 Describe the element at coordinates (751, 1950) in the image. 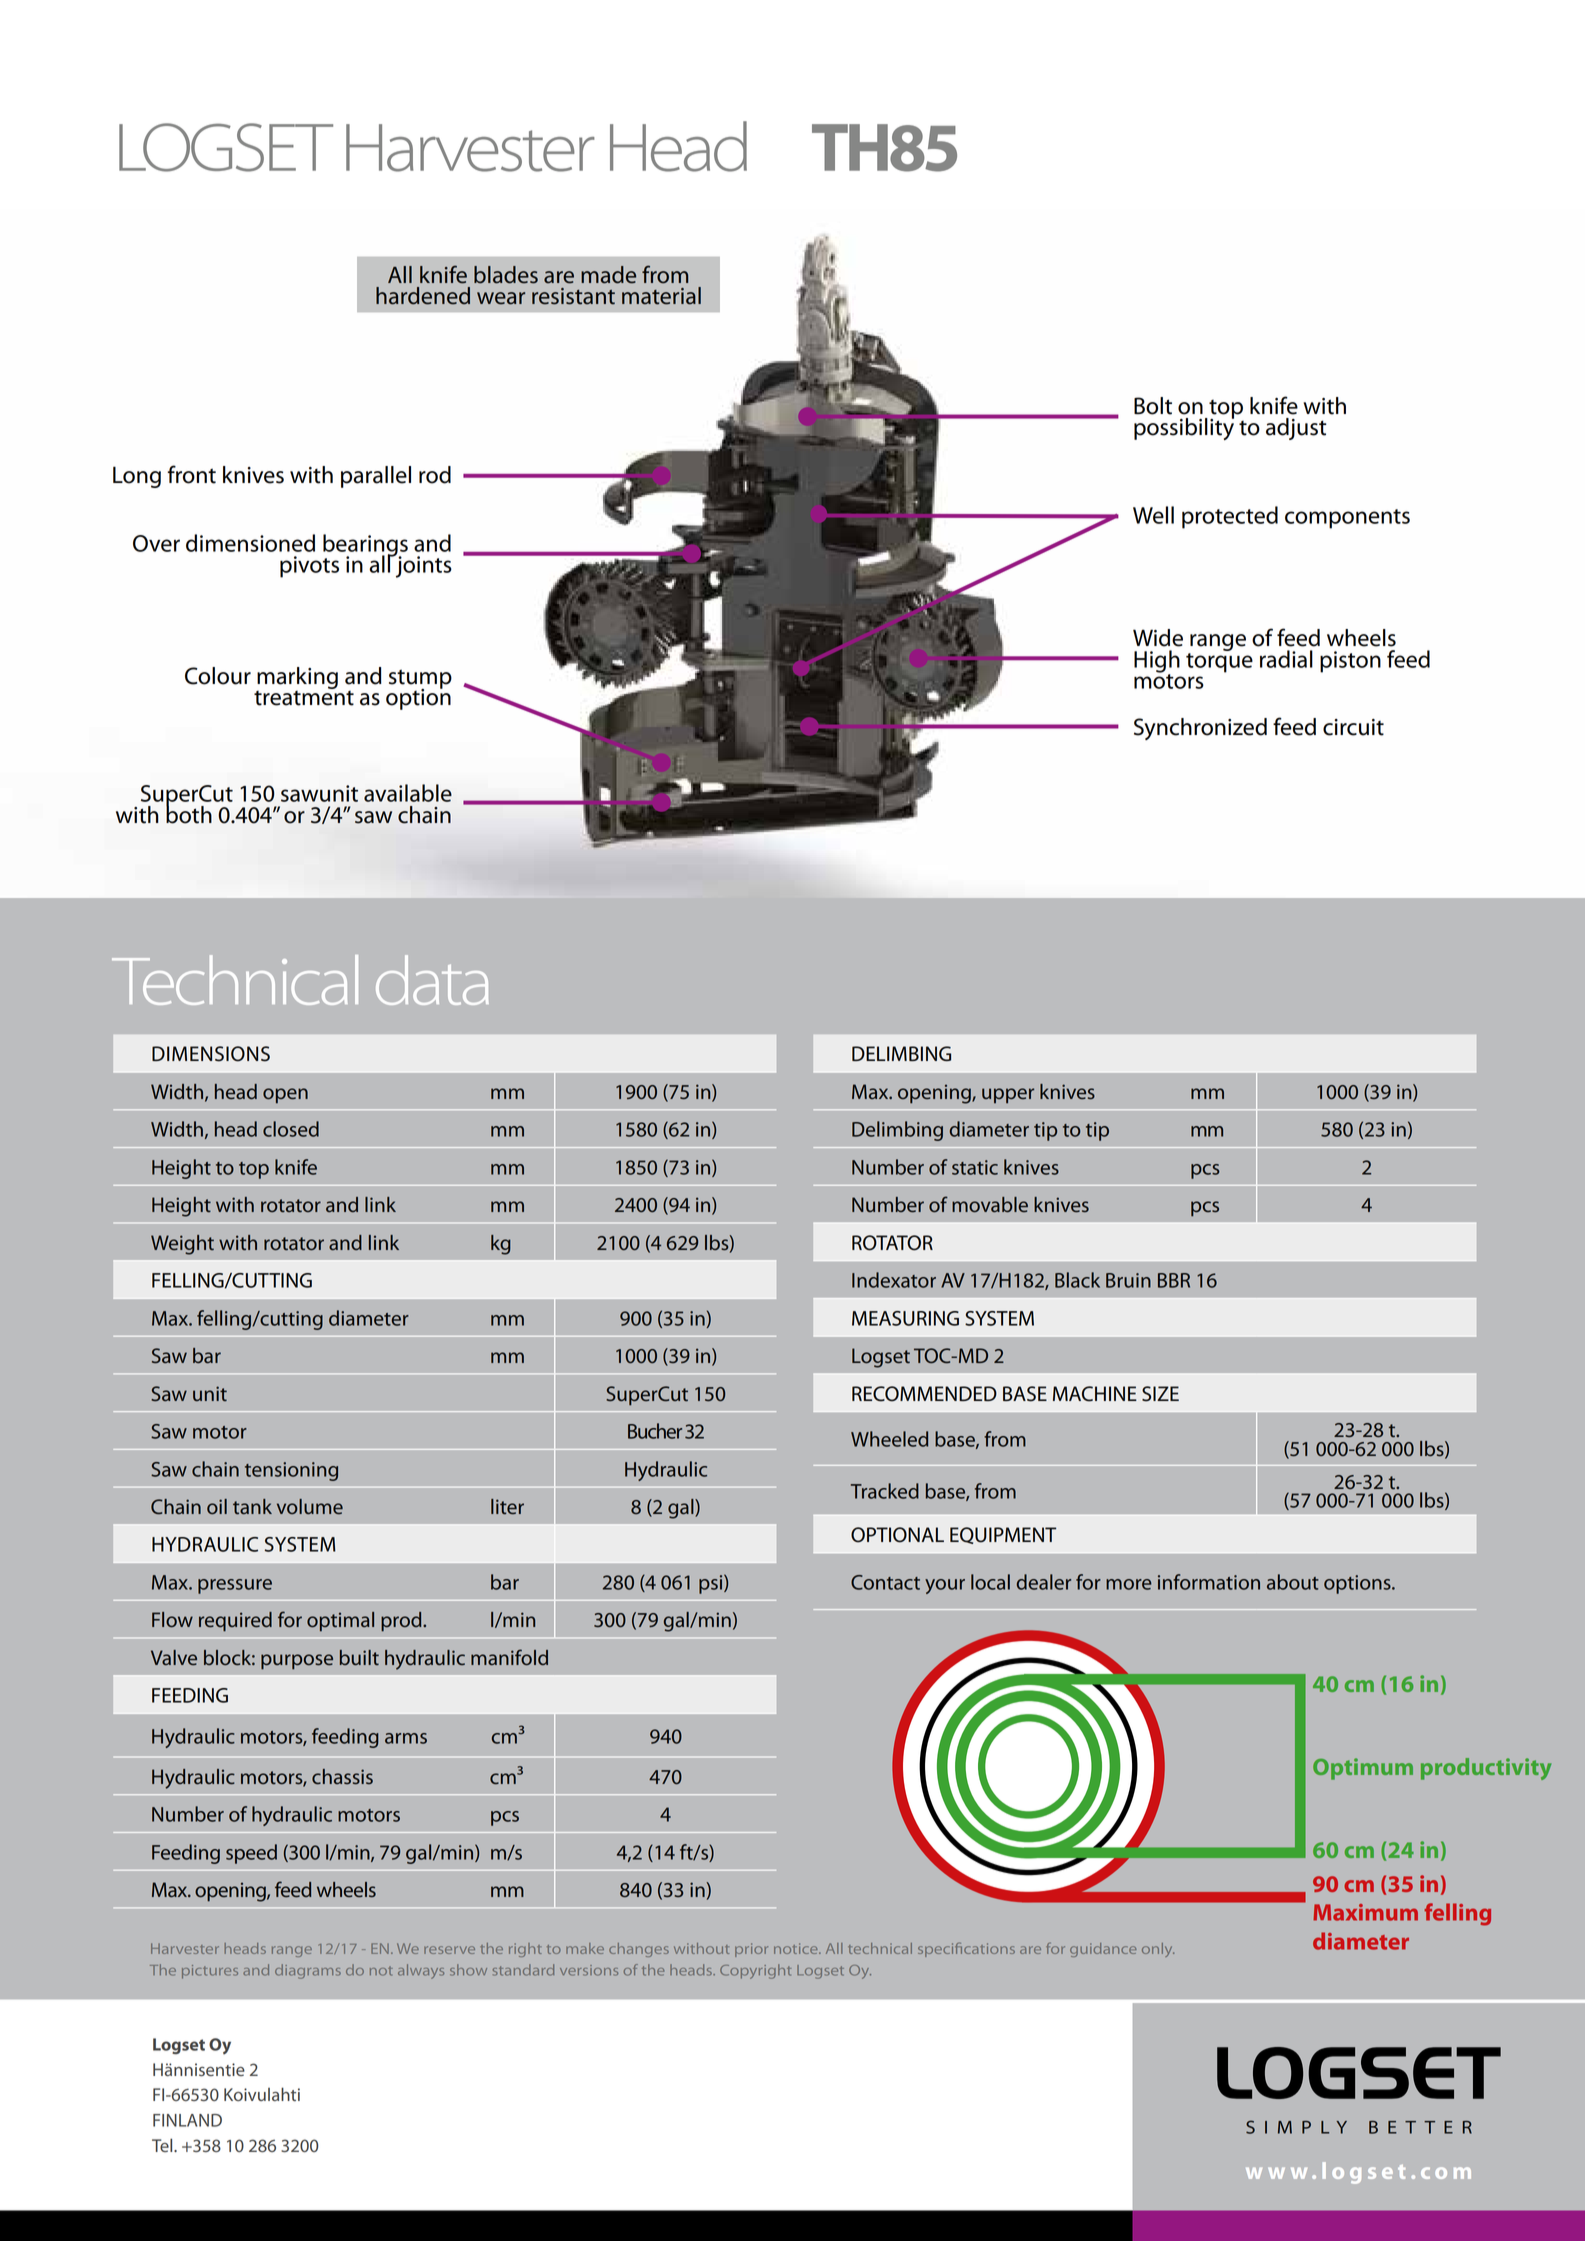

I see `prior` at that location.
